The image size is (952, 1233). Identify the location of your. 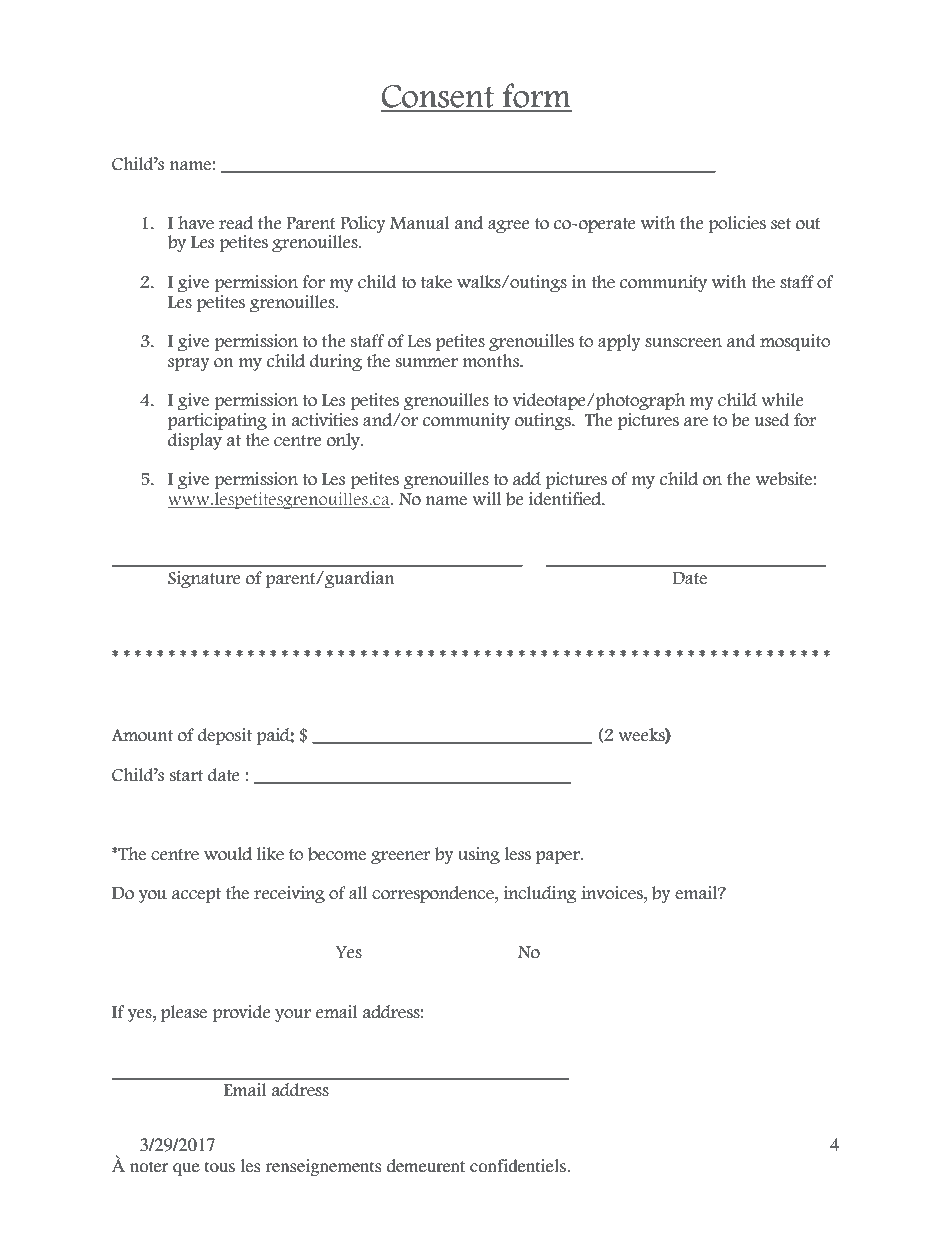
(293, 1015).
